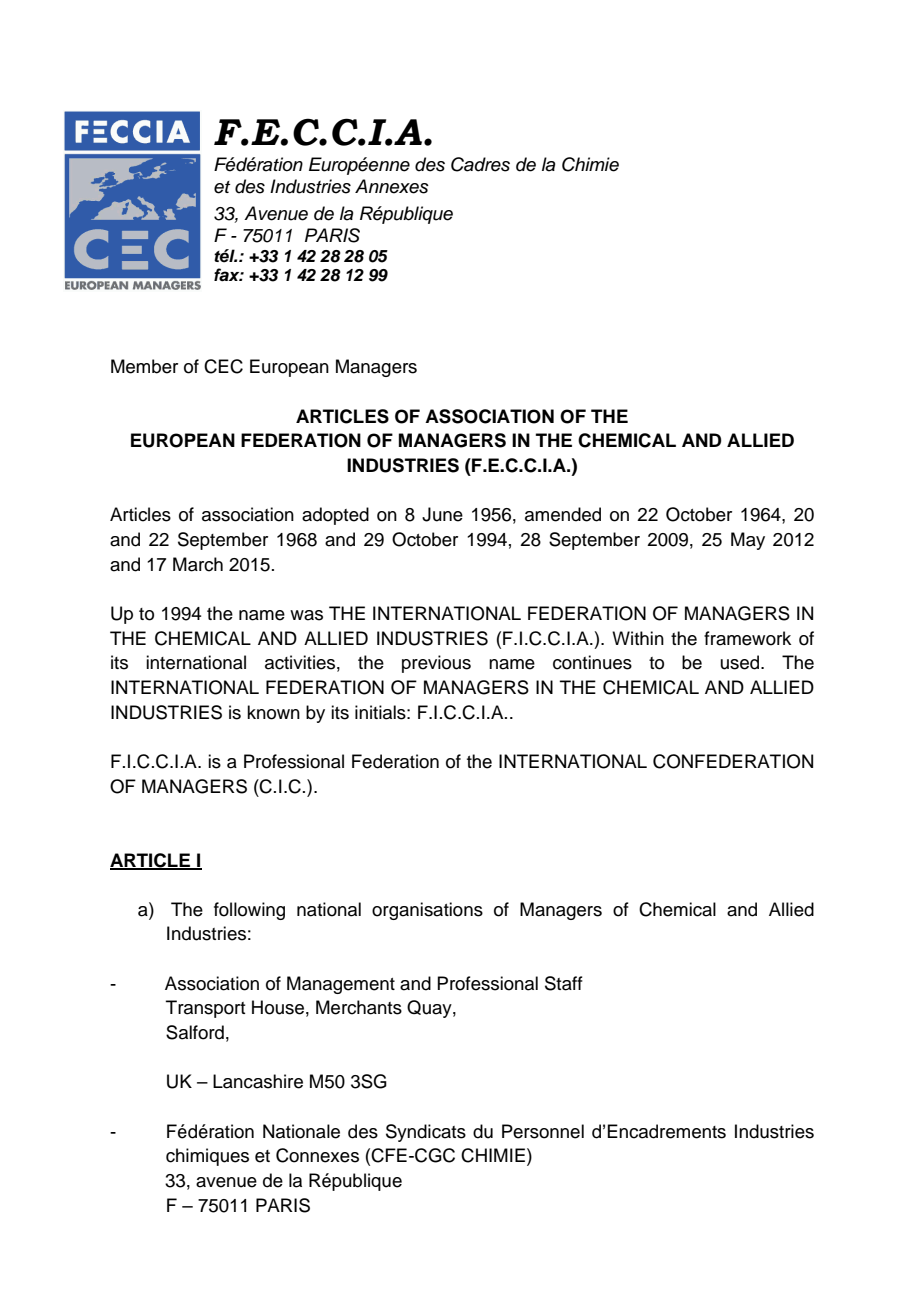  What do you see at coordinates (306, 615) in the document?
I see `was` at bounding box center [306, 615].
